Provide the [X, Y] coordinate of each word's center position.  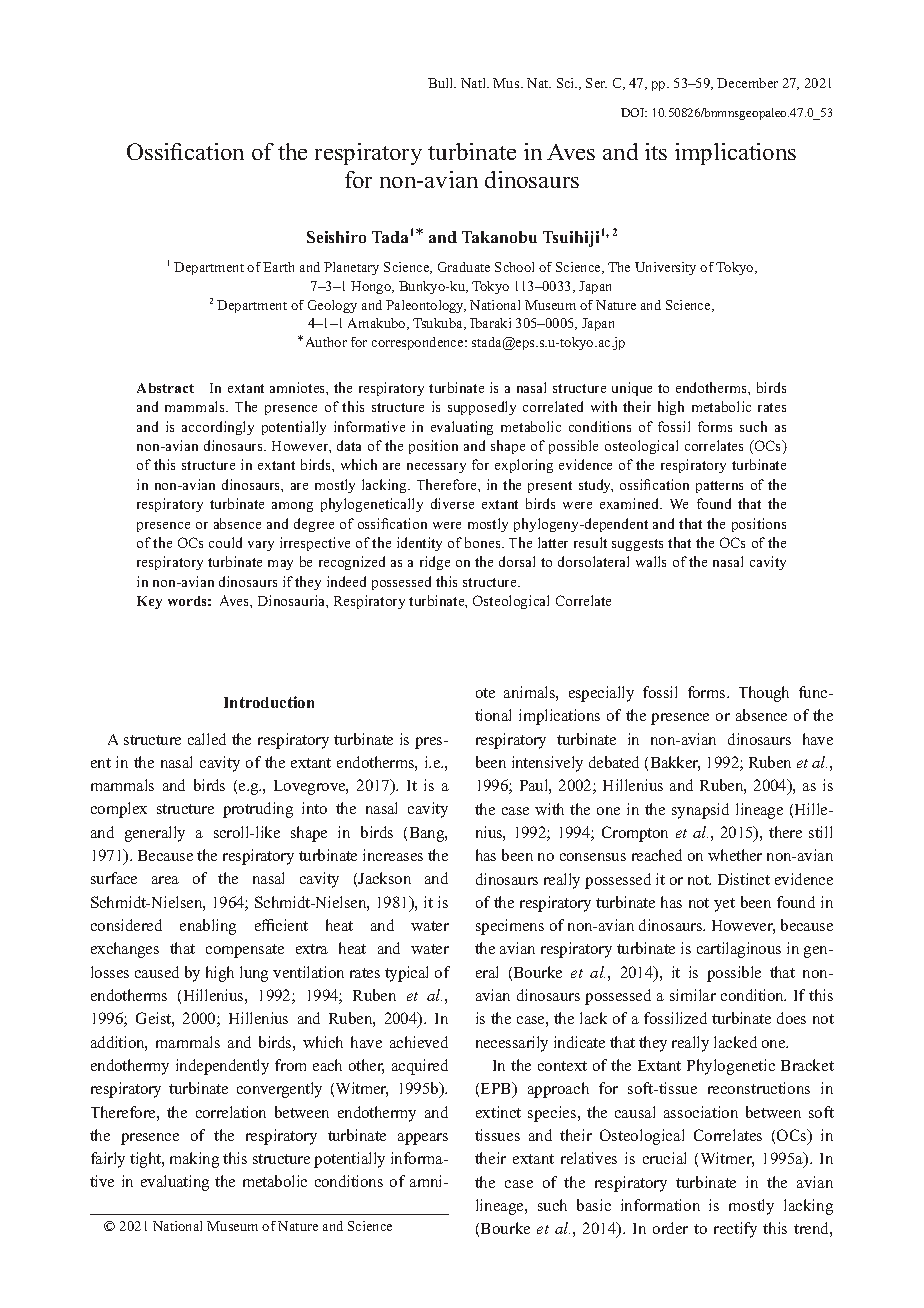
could [225, 542]
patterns [719, 487]
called [207, 739]
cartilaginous [739, 950]
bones [484, 542]
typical [406, 974]
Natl [475, 83]
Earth [278, 267]
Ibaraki [490, 323]
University [665, 268]
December [747, 83]
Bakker [675, 763]
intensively [547, 764]
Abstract [165, 388]
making [194, 1160]
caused [157, 972]
